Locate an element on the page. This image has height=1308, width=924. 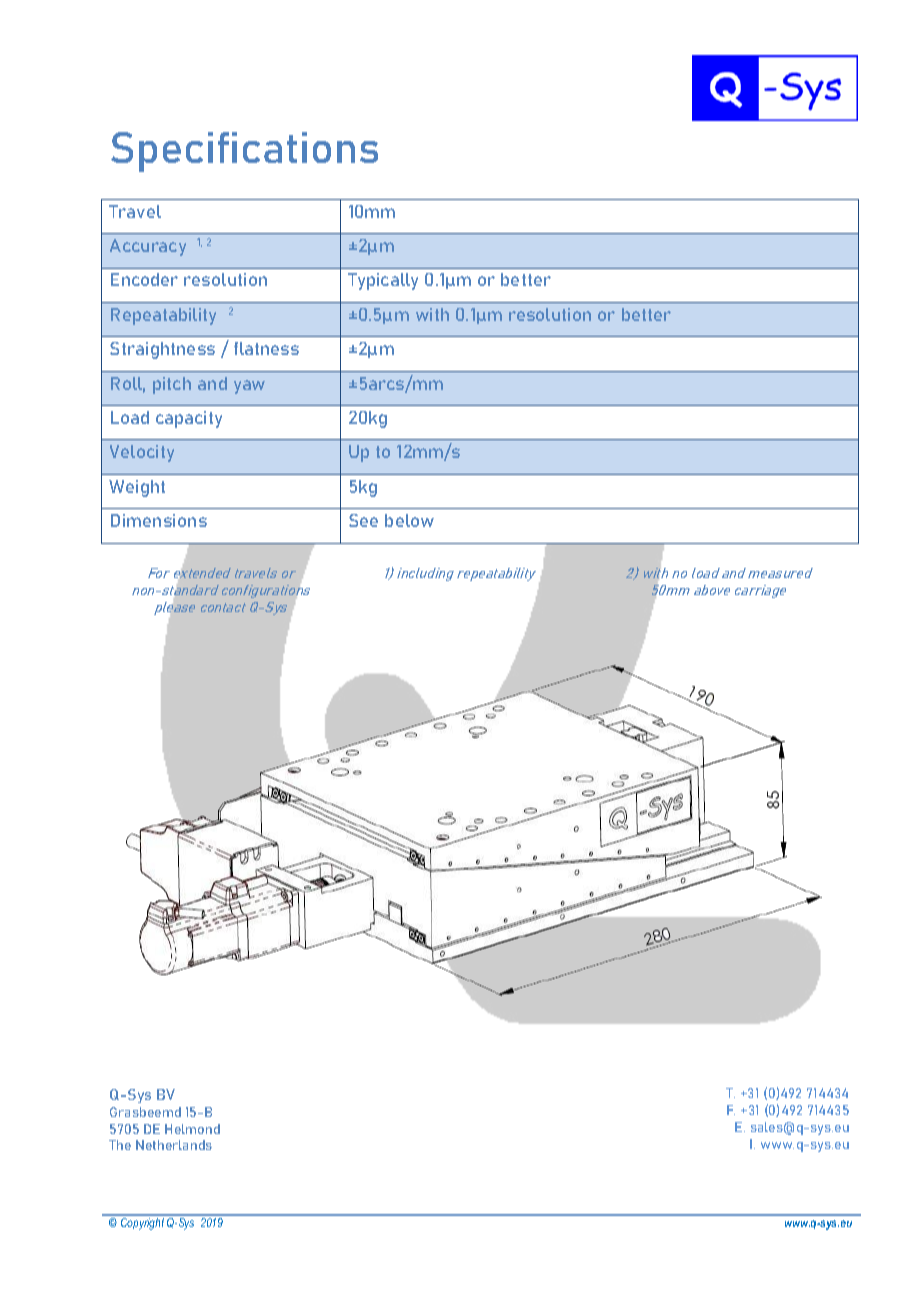
below is located at coordinates (409, 520).
